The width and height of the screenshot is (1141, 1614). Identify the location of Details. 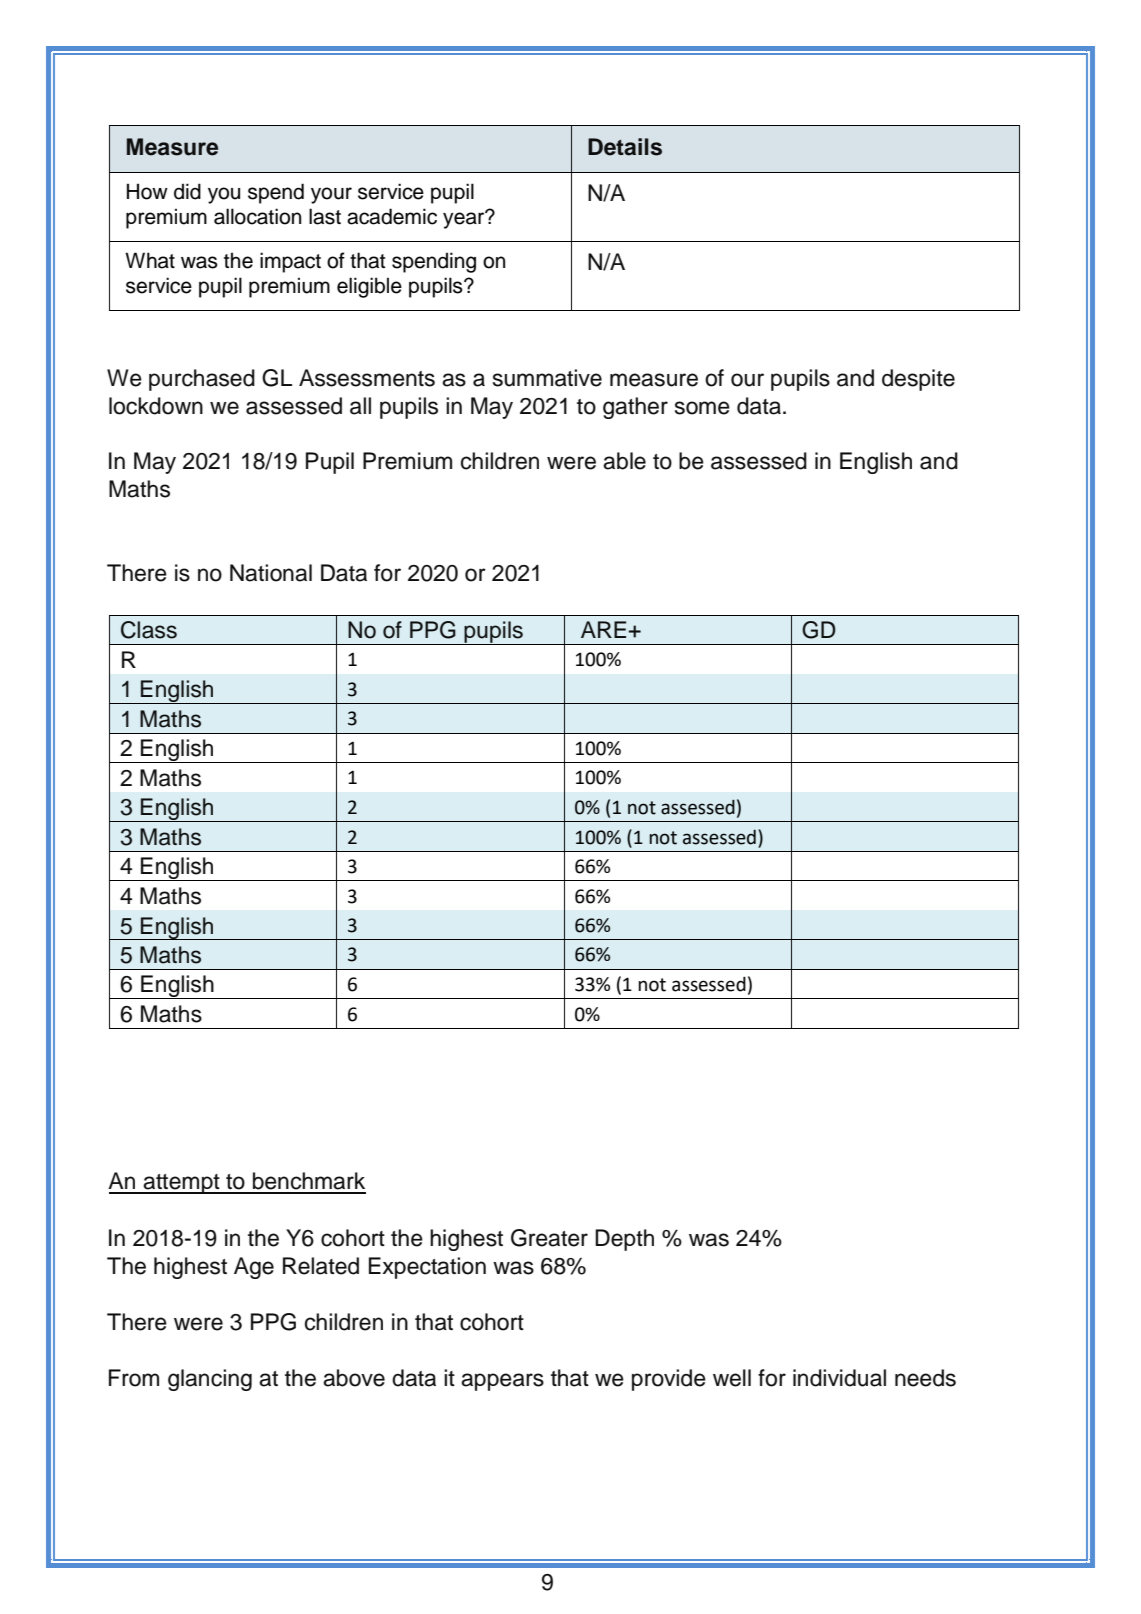
(625, 147).
